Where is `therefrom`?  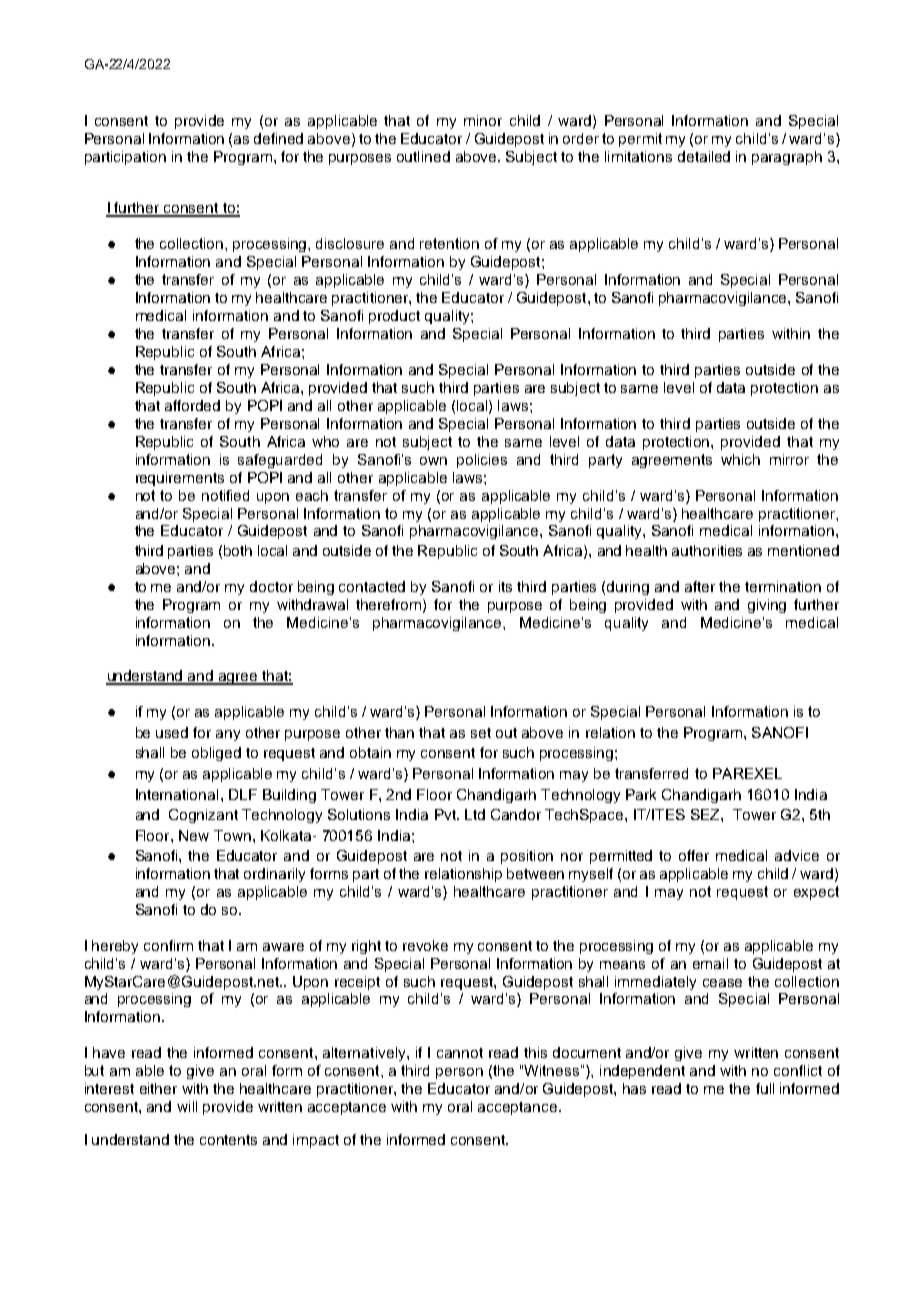 therefrom is located at coordinates (390, 605).
